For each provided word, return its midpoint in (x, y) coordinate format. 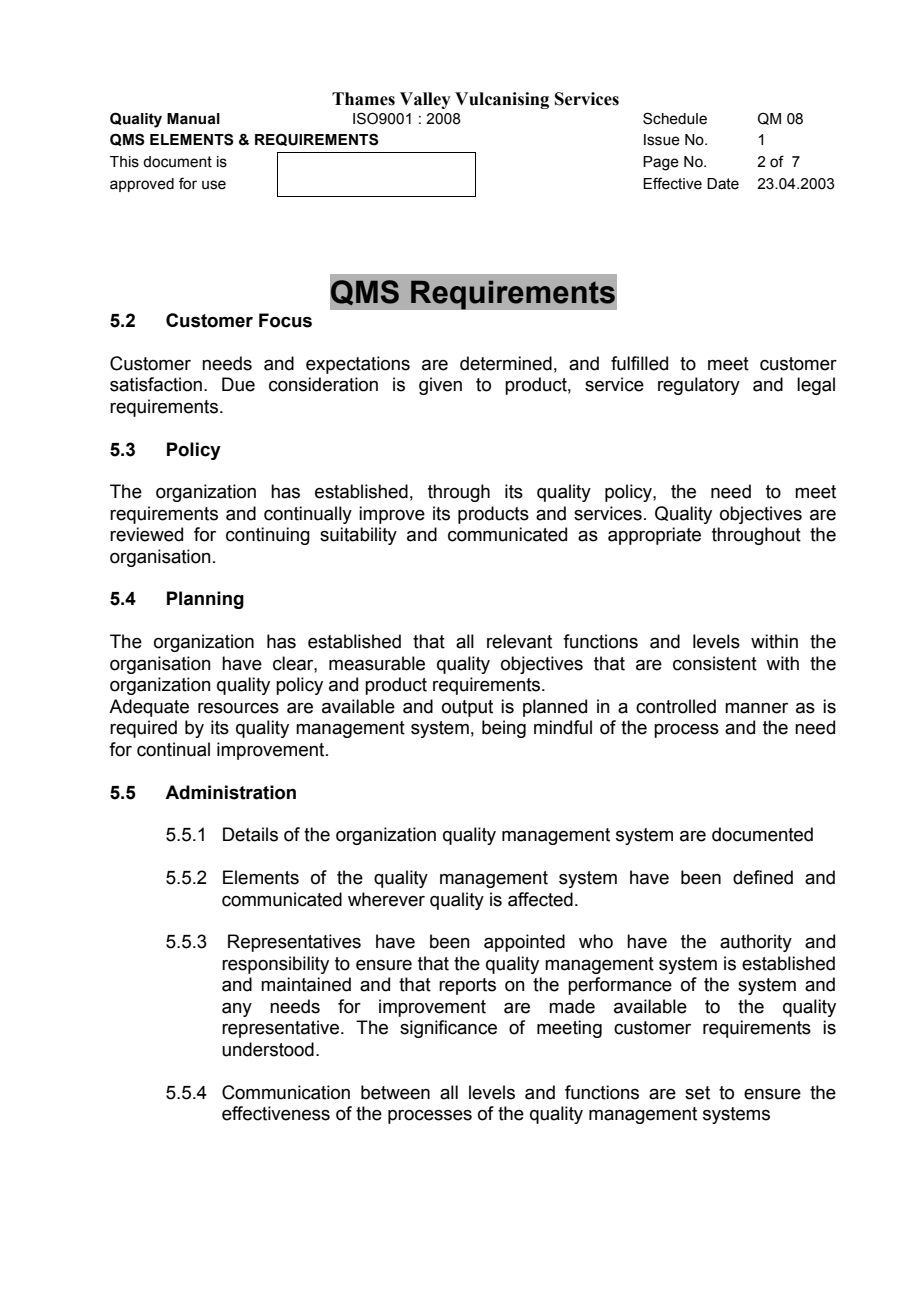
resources (238, 708)
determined (506, 363)
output (467, 708)
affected (540, 899)
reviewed (146, 534)
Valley (425, 100)
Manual (193, 119)
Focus (285, 320)
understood (268, 1049)
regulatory (699, 386)
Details (250, 834)
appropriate (654, 536)
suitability (358, 536)
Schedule (675, 118)
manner (756, 708)
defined (763, 877)
